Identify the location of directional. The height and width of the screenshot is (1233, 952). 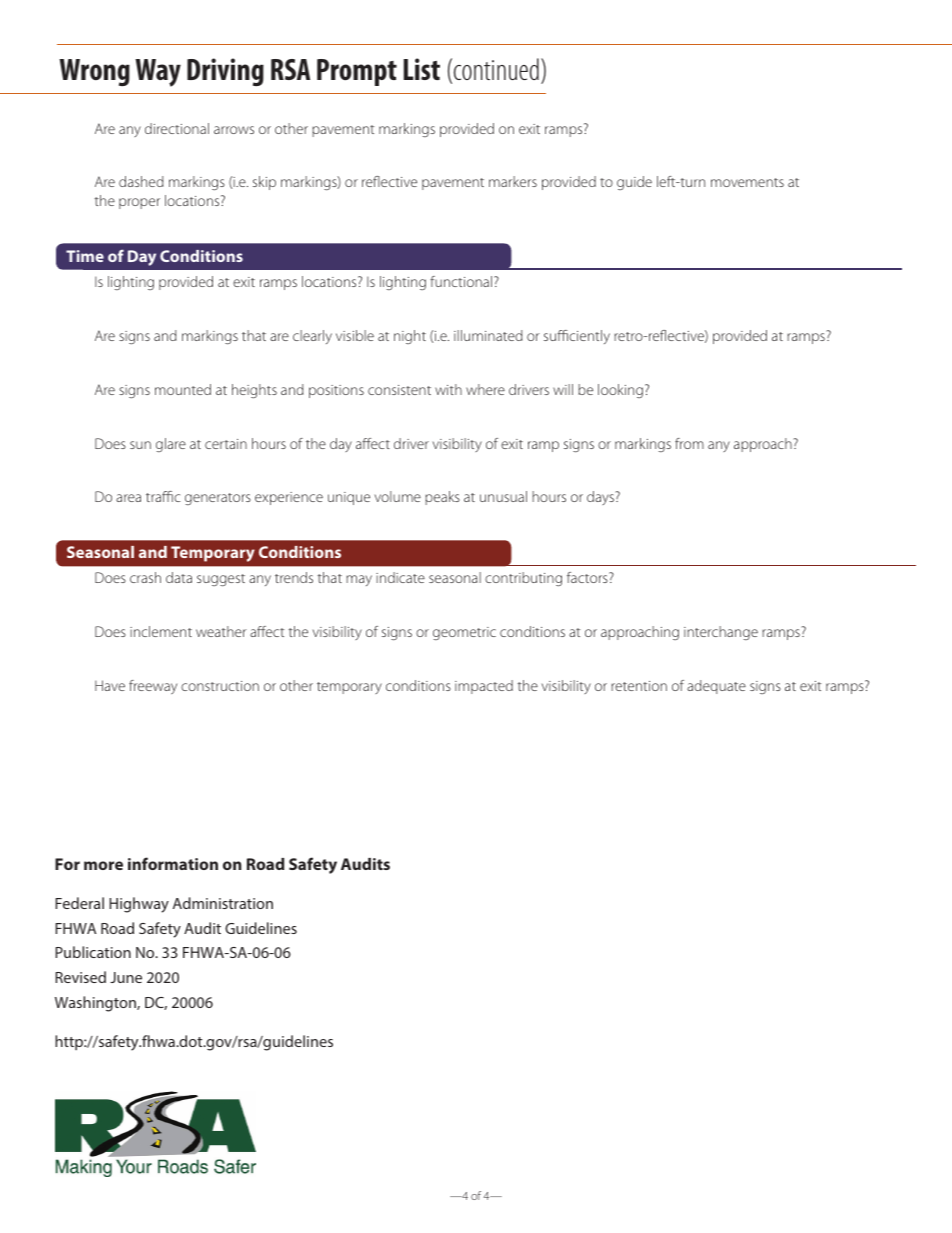
(177, 128).
